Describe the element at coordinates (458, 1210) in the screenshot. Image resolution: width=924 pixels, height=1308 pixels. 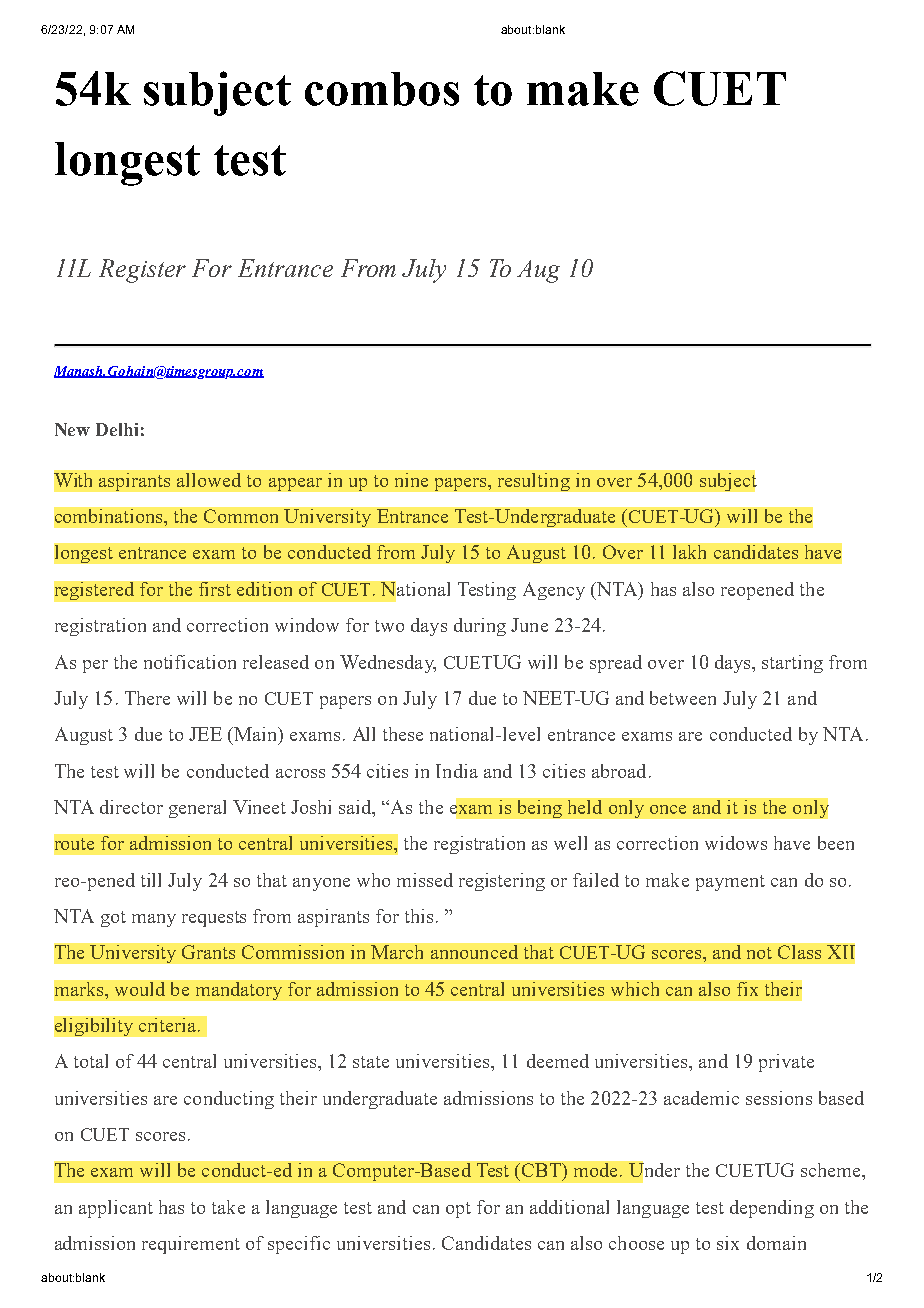
I see `opt` at that location.
